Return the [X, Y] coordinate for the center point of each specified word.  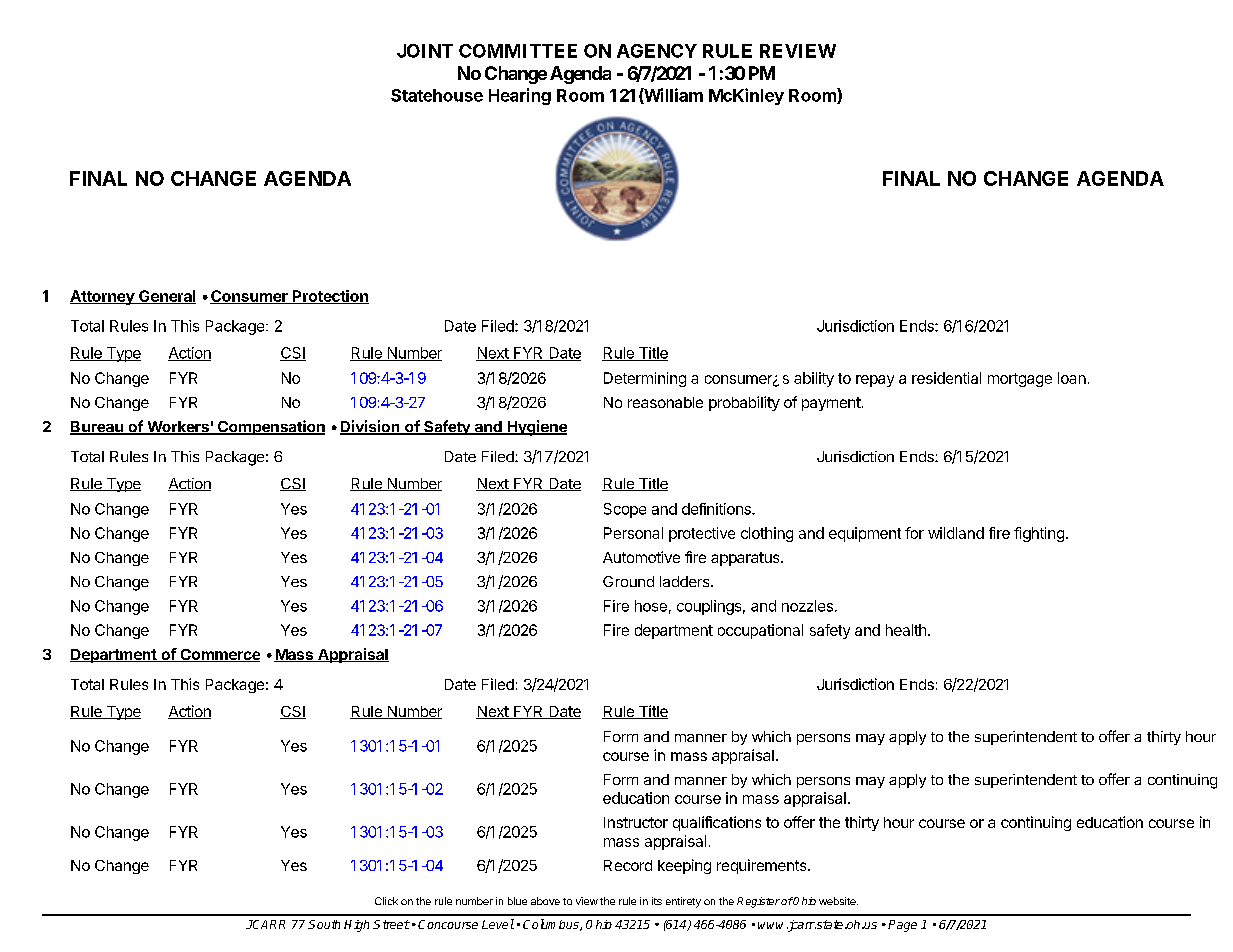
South [324, 924]
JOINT [425, 51]
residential [946, 378]
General [166, 297]
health [906, 630]
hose [651, 606]
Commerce [219, 655]
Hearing [520, 96]
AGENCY [657, 51]
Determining [645, 379]
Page [902, 926]
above [545, 901]
